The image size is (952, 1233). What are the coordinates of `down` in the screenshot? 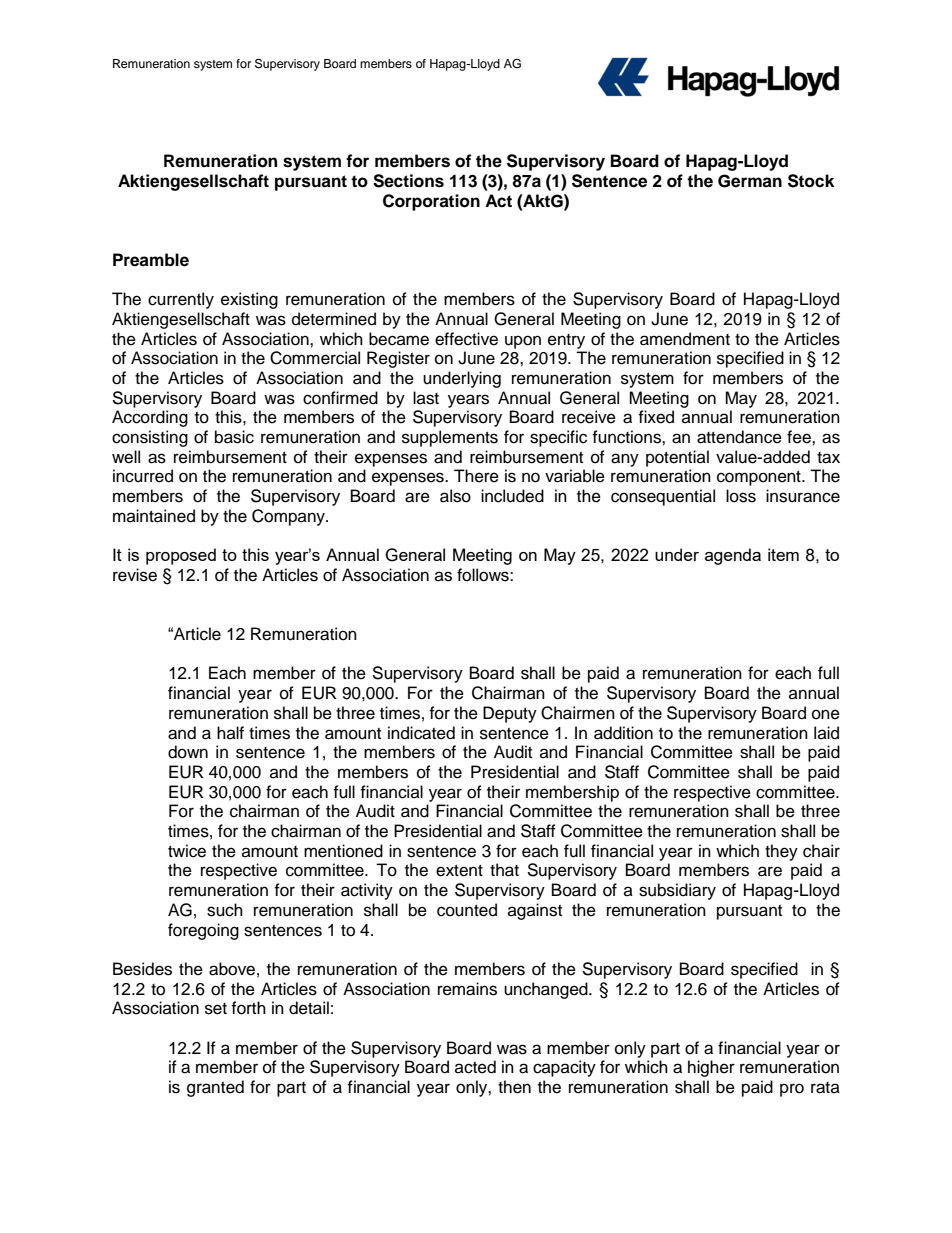 It's located at (188, 752).
